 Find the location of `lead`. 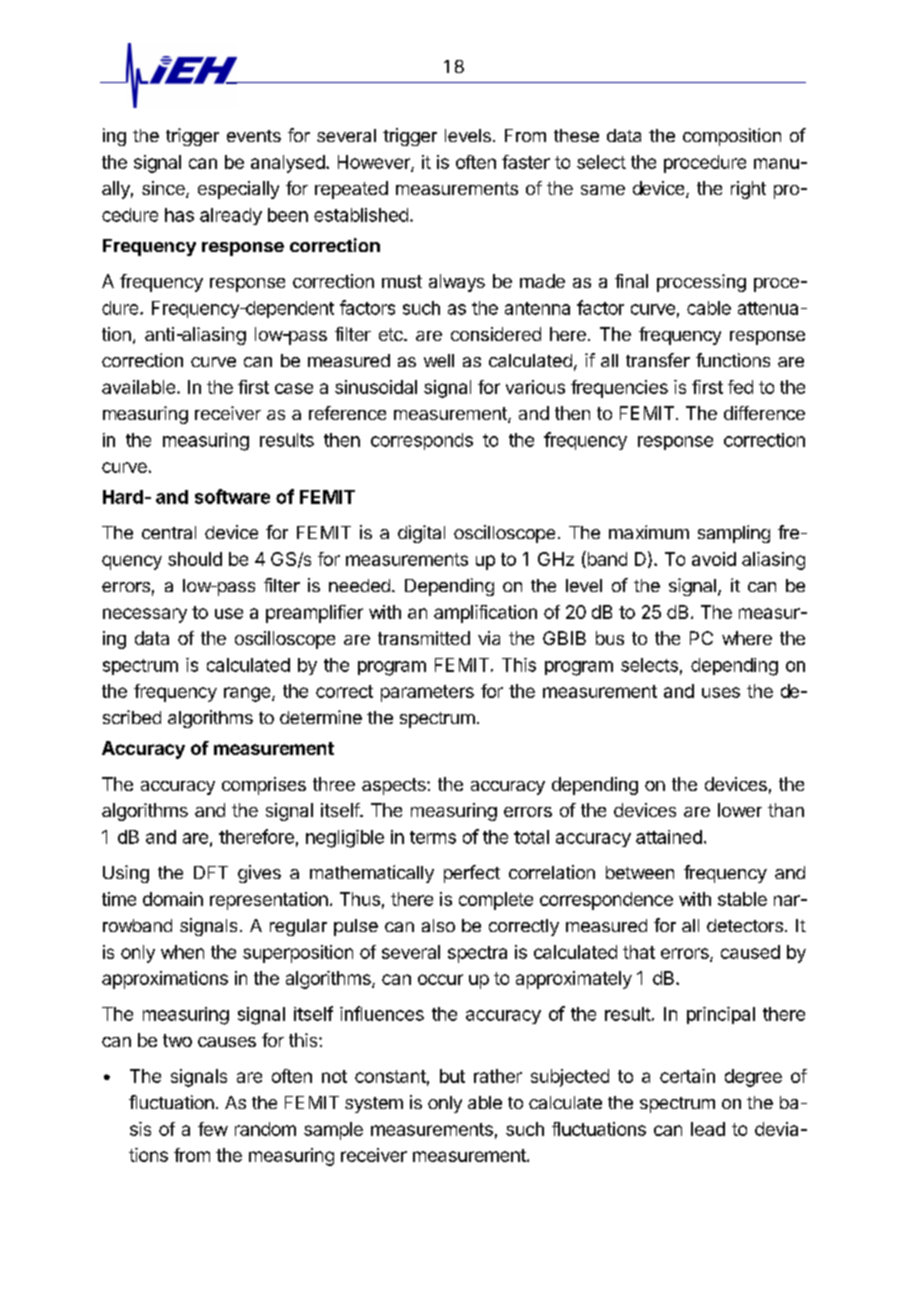

lead is located at coordinates (708, 1129).
